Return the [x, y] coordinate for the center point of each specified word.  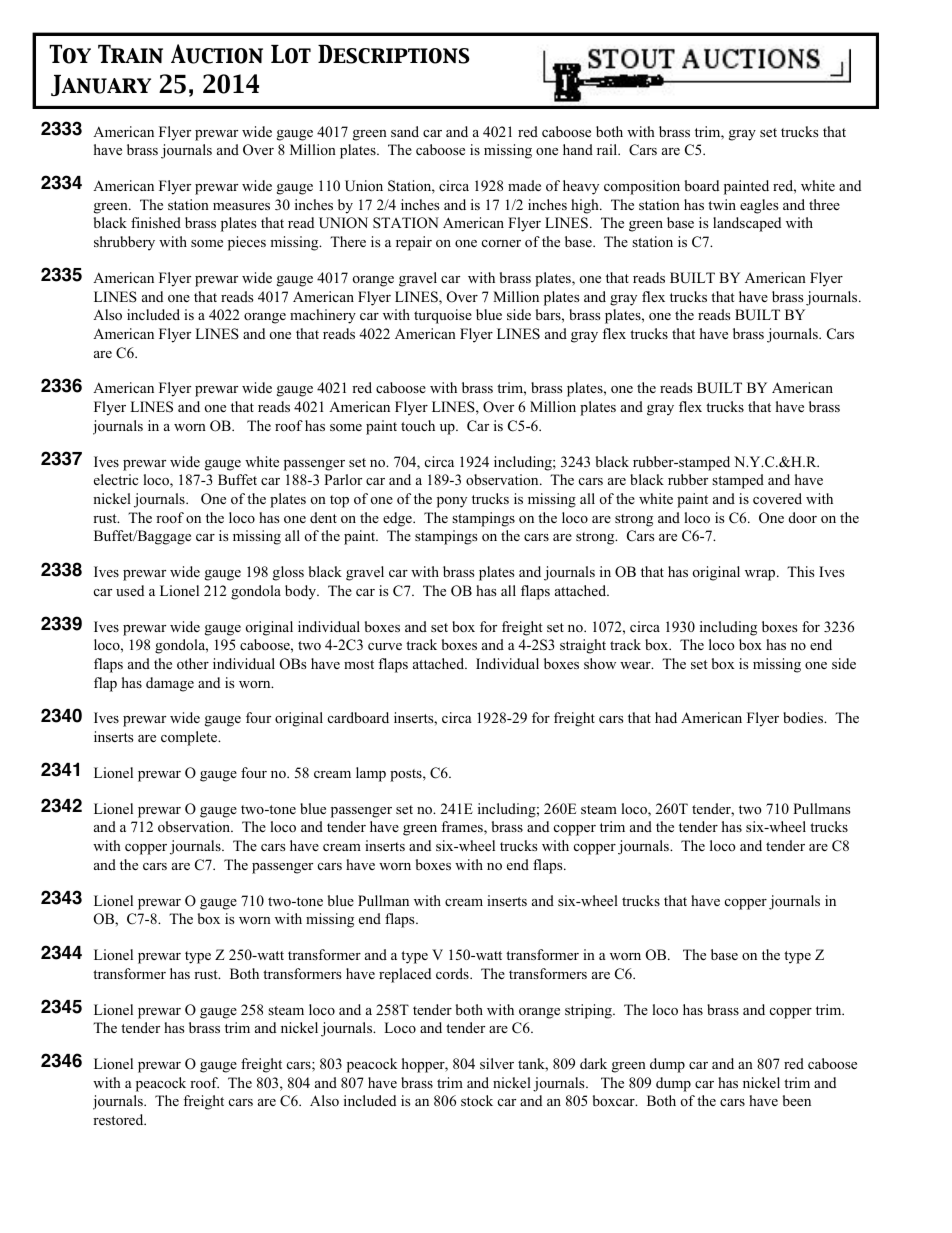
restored [119, 1120]
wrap [761, 575]
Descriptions [394, 54]
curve [385, 646]
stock [477, 1100]
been [797, 1100]
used [130, 590]
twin [722, 204]
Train [130, 54]
